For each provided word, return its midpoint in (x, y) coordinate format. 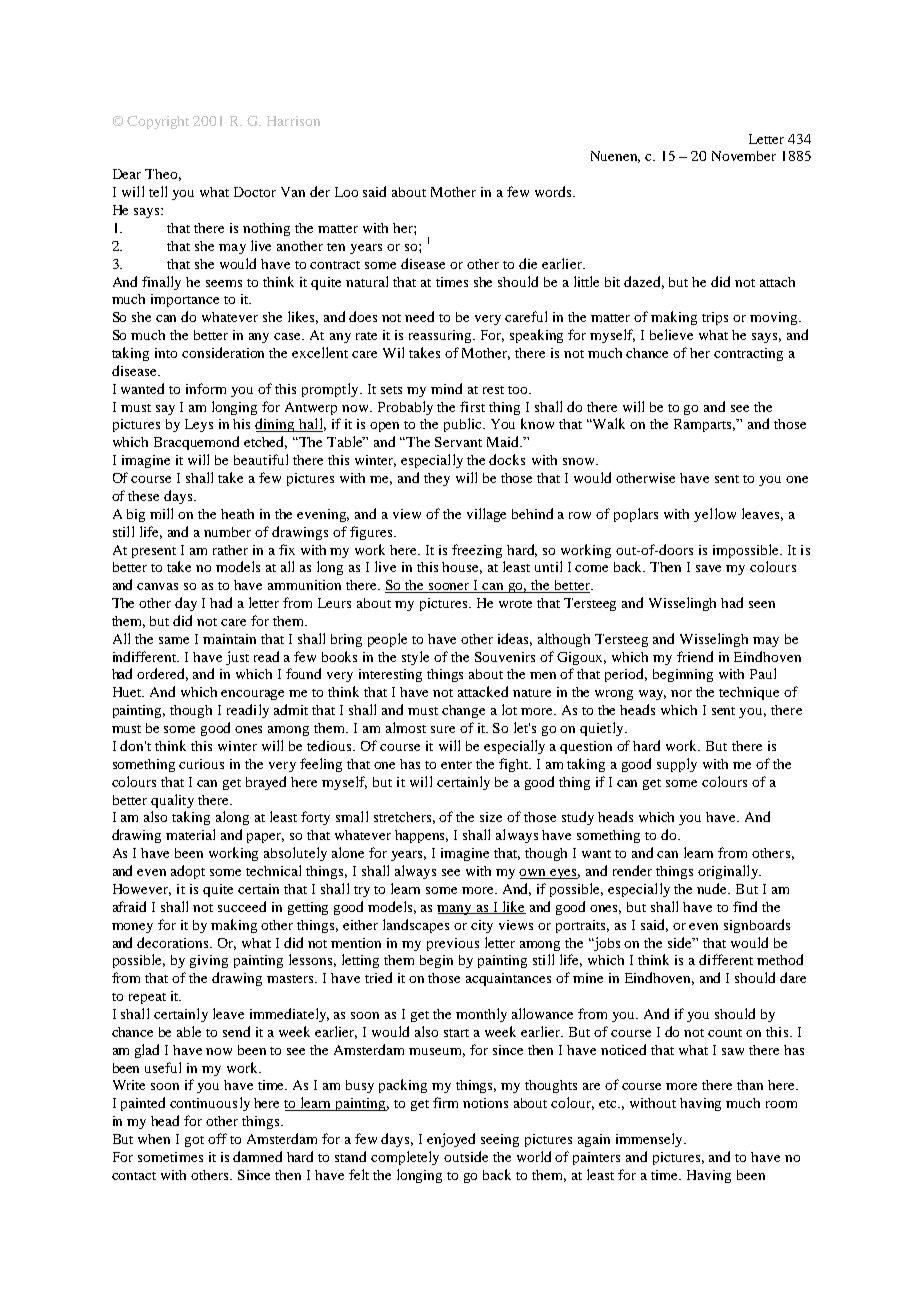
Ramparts (704, 425)
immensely (650, 1140)
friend (695, 656)
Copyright (158, 122)
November (744, 156)
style (415, 658)
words (554, 191)
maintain (229, 639)
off (217, 1138)
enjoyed (451, 1140)
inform (206, 388)
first (472, 406)
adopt (188, 872)
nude (713, 888)
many (456, 910)
